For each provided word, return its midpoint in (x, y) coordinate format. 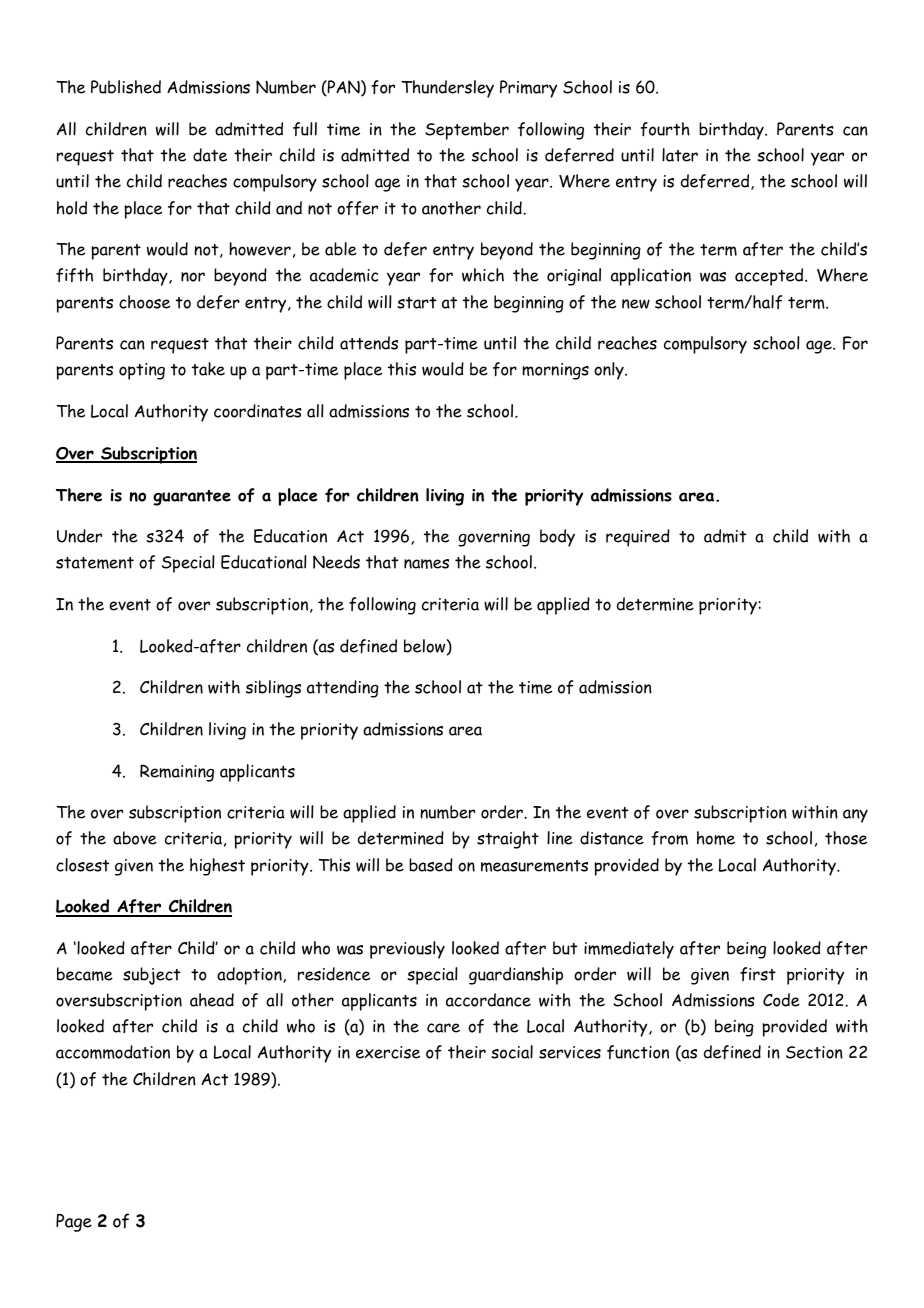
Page (74, 1223)
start (416, 303)
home (716, 838)
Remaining (177, 773)
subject (151, 976)
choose (144, 302)
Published (126, 87)
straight (508, 840)
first (758, 974)
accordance (488, 1000)
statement (95, 563)
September (467, 131)
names (426, 564)
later (680, 155)
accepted (770, 277)
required (638, 538)
